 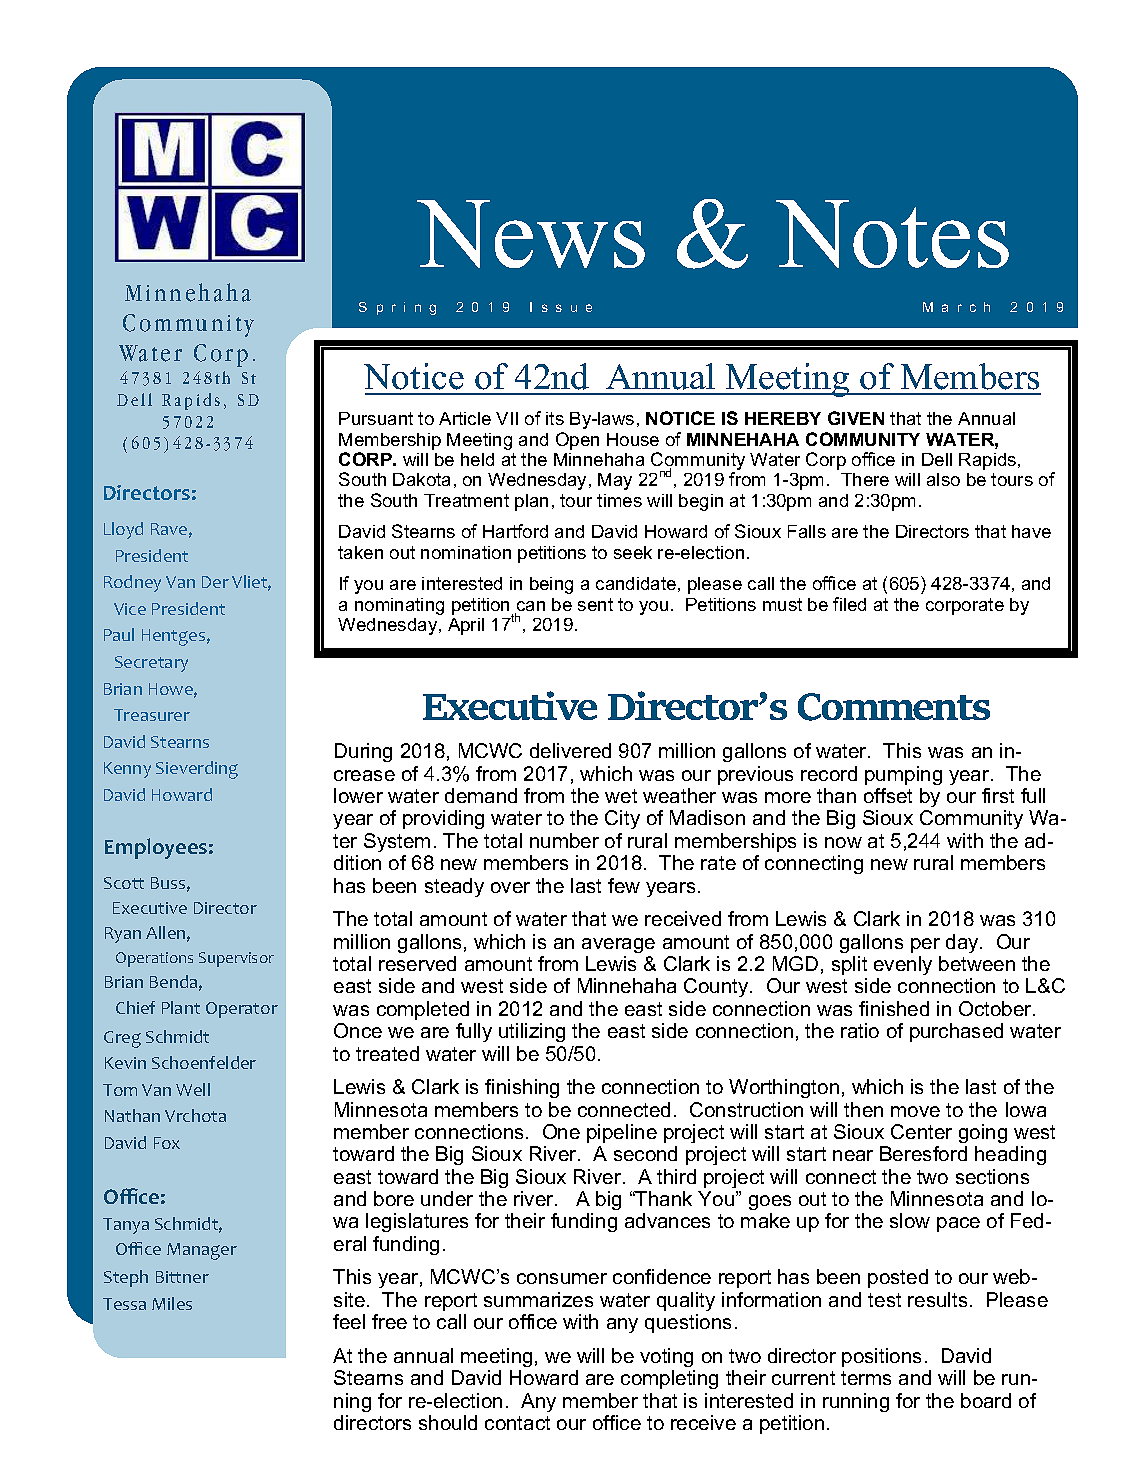 I want to click on filed, so click(x=849, y=604).
